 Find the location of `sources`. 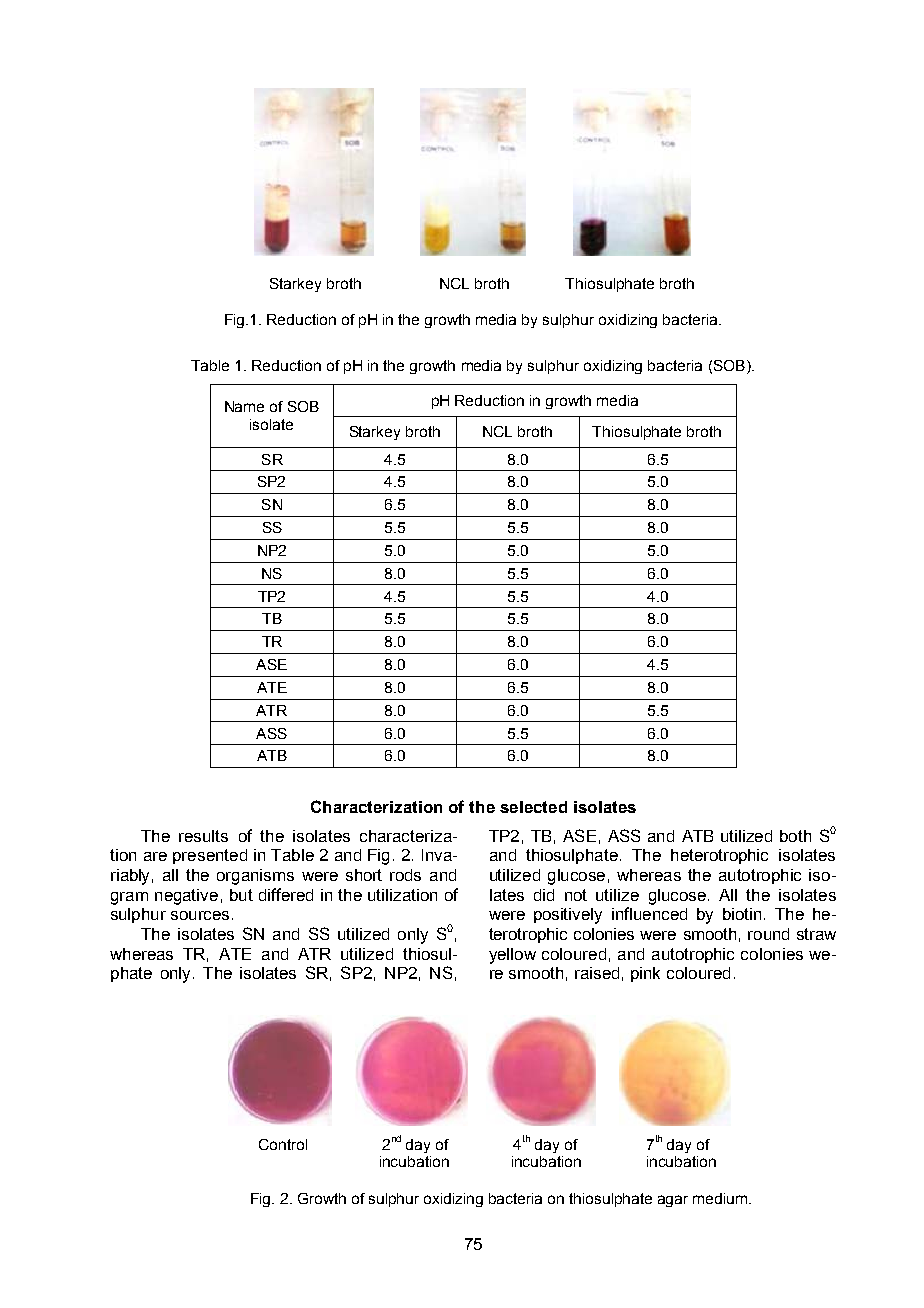

sources is located at coordinates (202, 915).
